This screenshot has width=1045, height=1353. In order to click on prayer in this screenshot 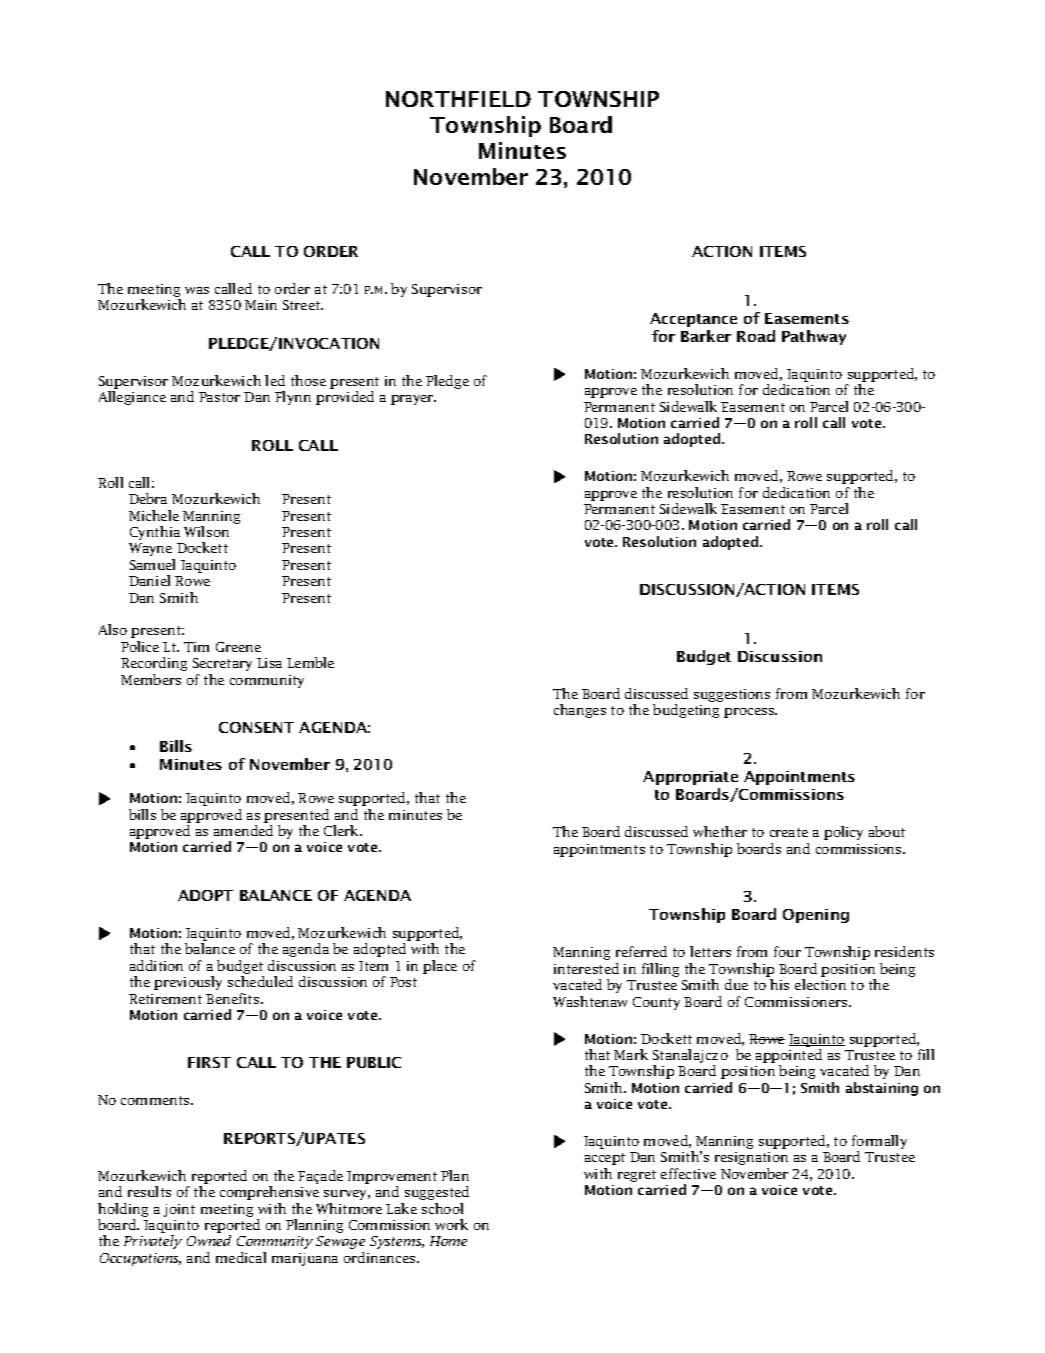, I will do `click(413, 400)`.
